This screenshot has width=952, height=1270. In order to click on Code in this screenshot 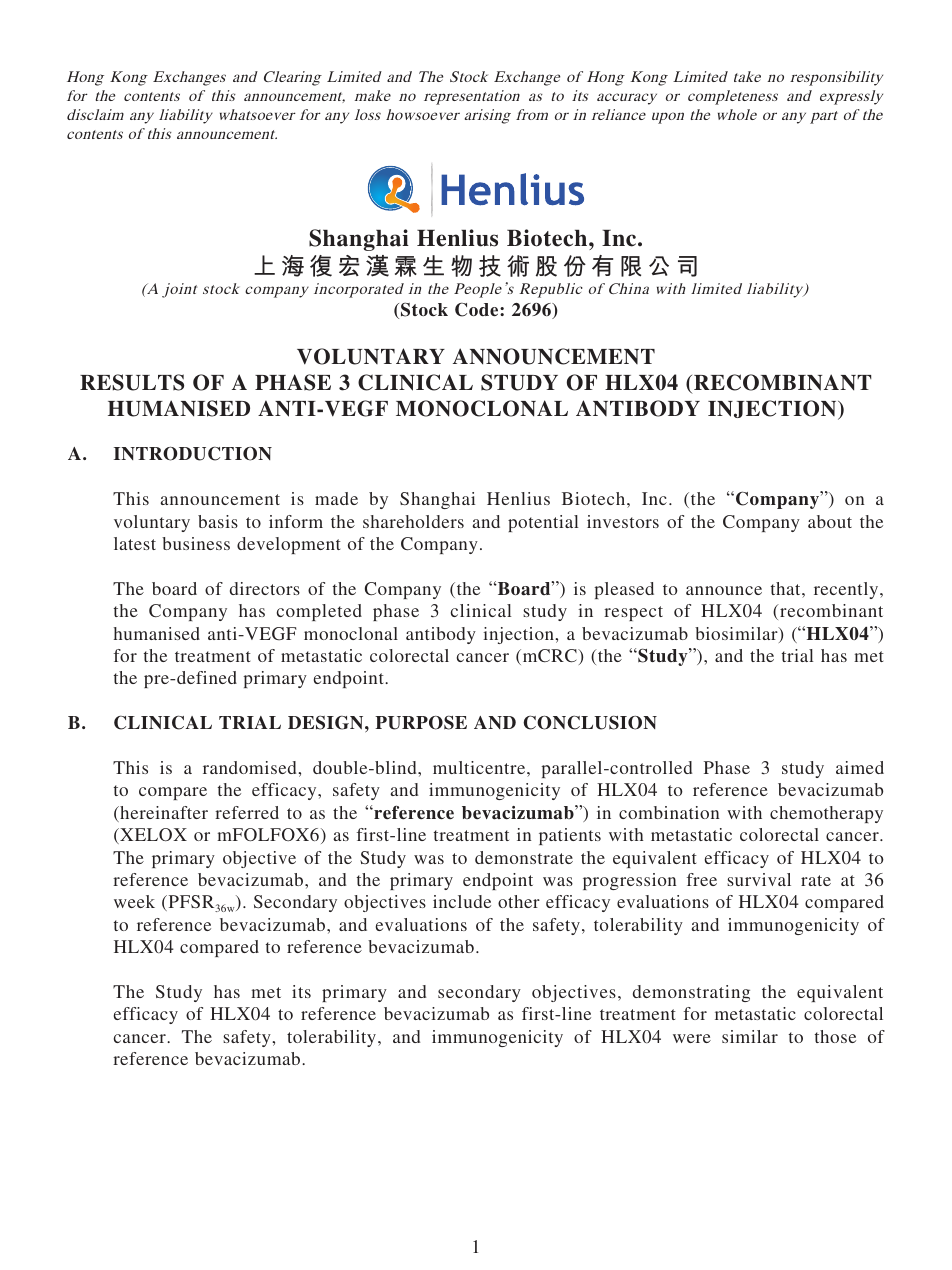, I will do `click(478, 309)`.
